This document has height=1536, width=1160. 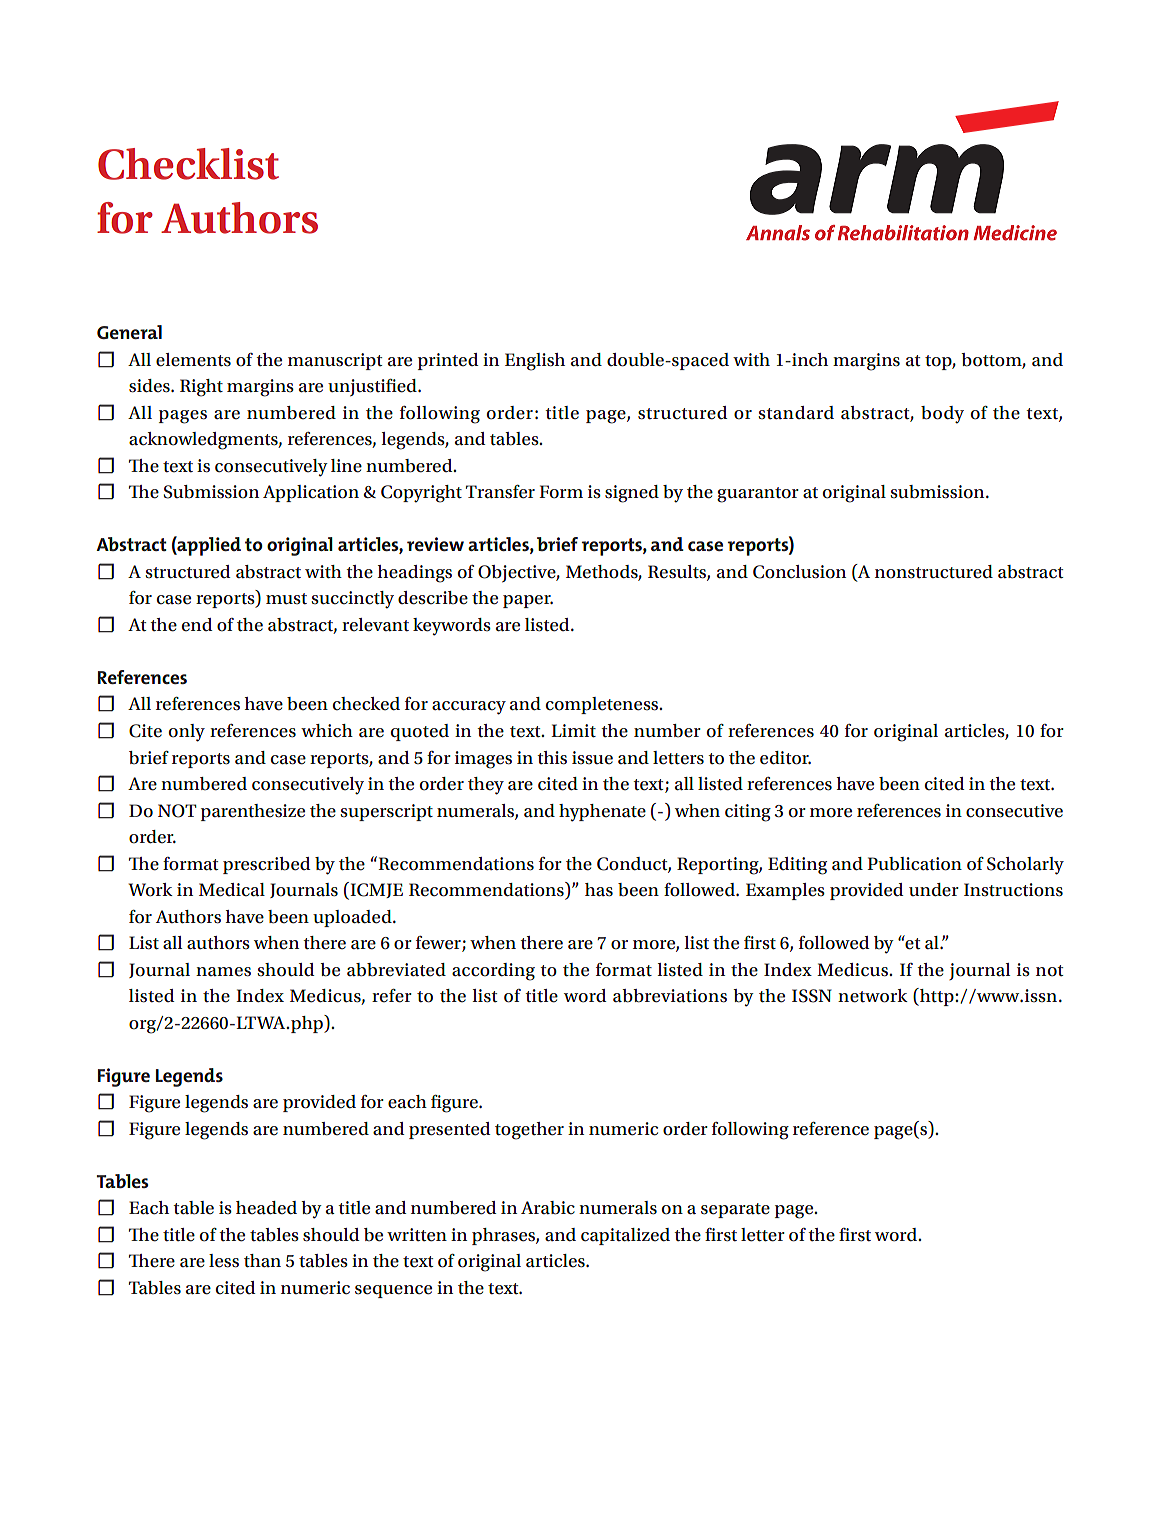 I want to click on elements, so click(x=193, y=360).
